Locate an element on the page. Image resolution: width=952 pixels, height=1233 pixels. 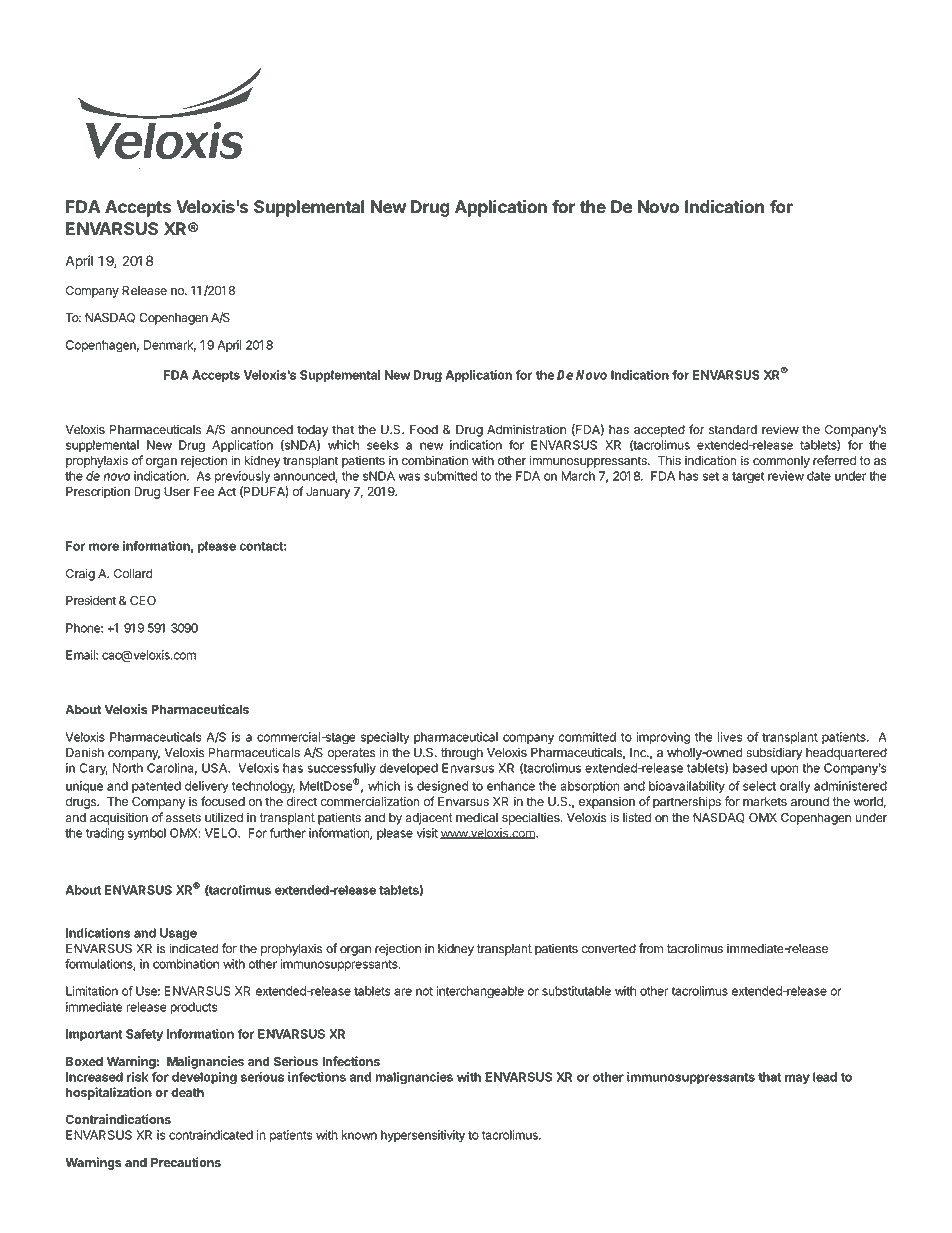
from is located at coordinates (651, 948).
